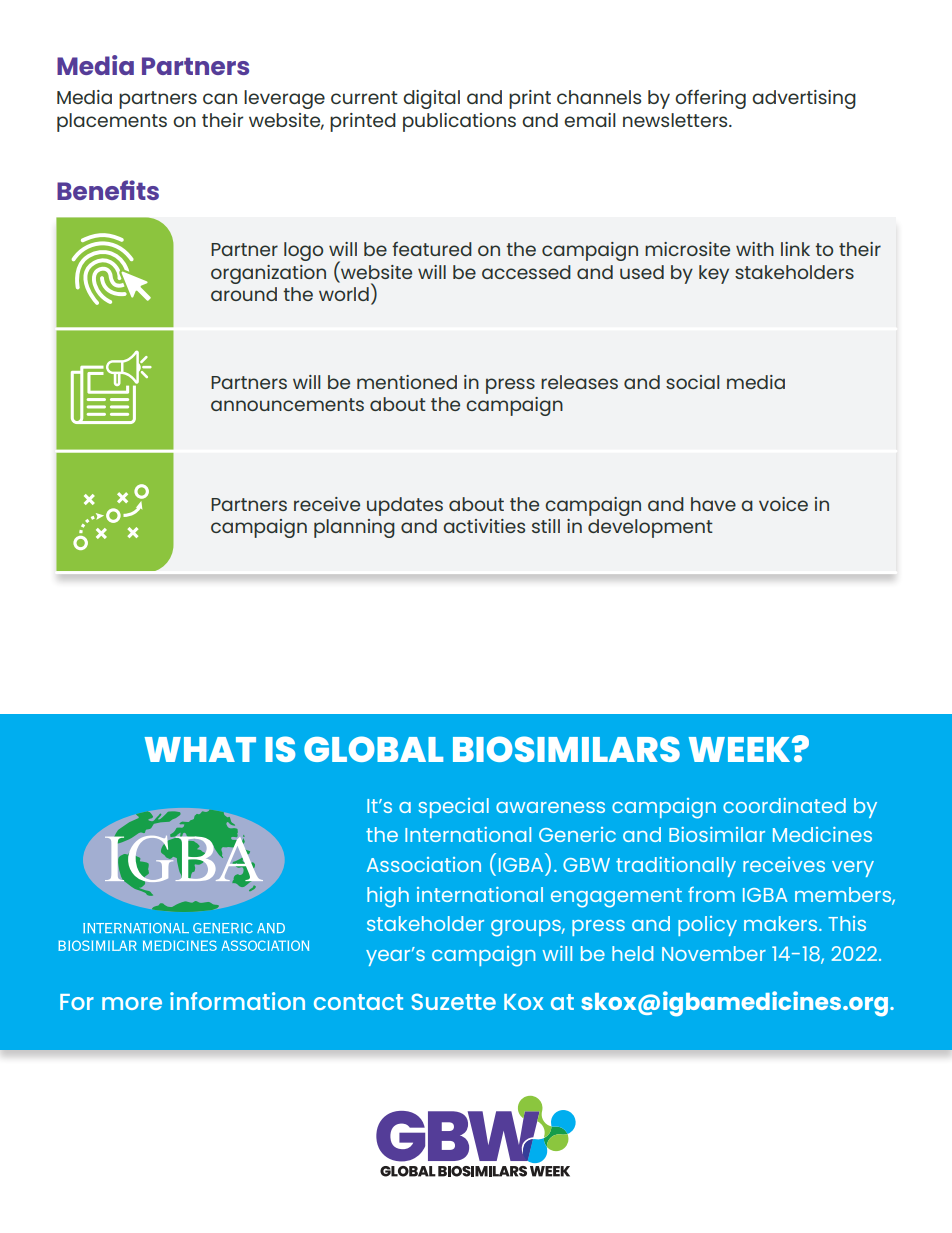 This document has width=952, height=1233. I want to click on contact, so click(358, 1002).
